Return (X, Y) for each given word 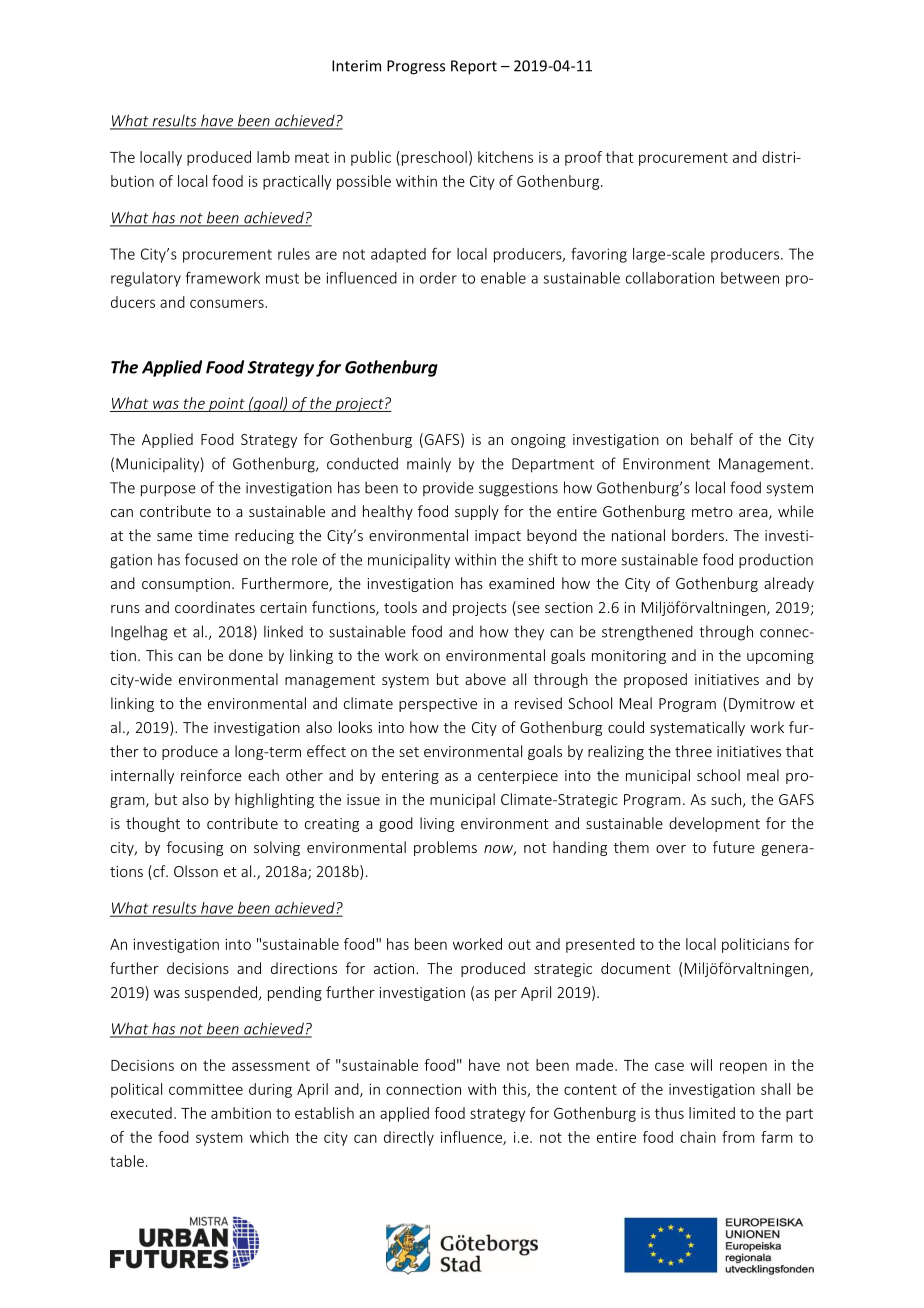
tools (400, 607)
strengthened (647, 633)
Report (474, 67)
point (226, 404)
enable (503, 278)
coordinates (215, 607)
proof (583, 158)
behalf (712, 439)
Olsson (196, 871)
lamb (273, 157)
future (734, 847)
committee (206, 1089)
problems (445, 848)
